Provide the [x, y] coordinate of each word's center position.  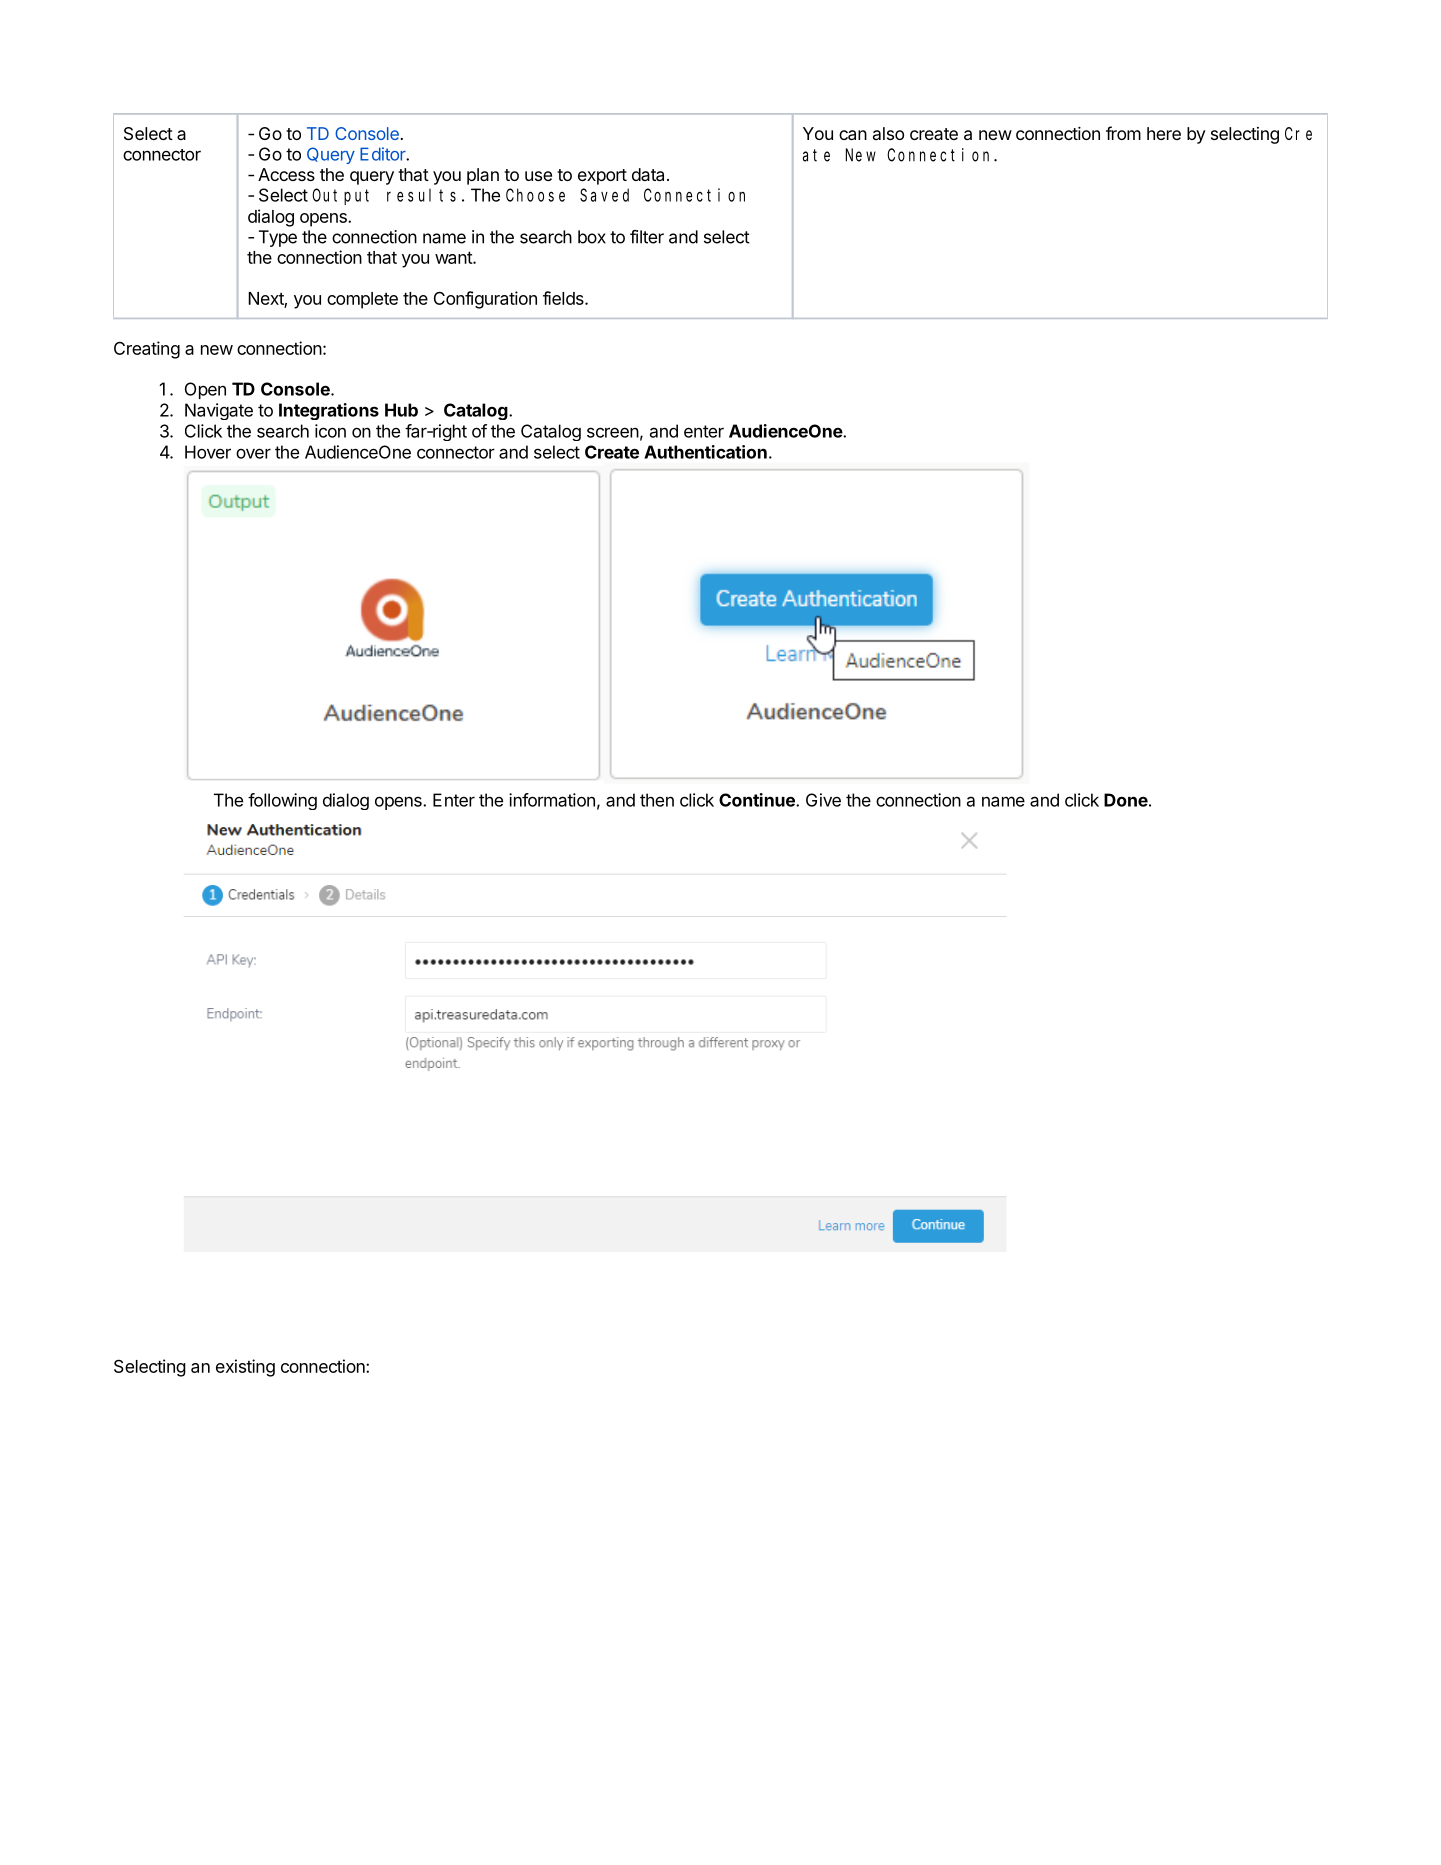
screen [613, 432]
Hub [401, 410]
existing [245, 1368]
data [648, 174]
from [1123, 133]
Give [823, 800]
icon [330, 431]
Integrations [329, 411]
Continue [758, 800]
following [282, 801]
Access [286, 174]
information [552, 800]
